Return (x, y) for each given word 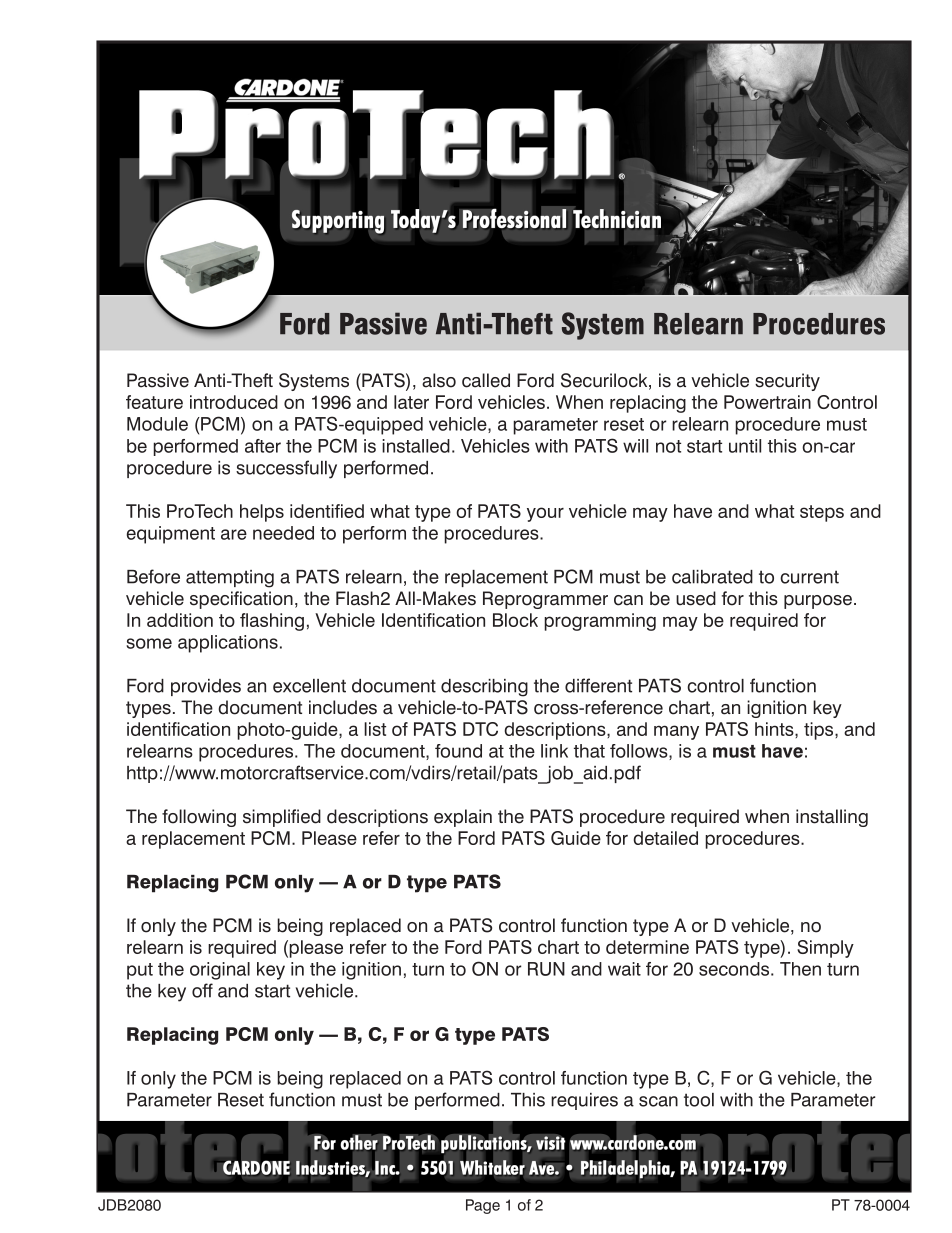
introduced (234, 402)
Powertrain (767, 402)
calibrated (712, 577)
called (486, 380)
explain (463, 818)
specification (241, 600)
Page (483, 1206)
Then (800, 969)
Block (515, 620)
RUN (546, 969)
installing (832, 818)
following (199, 818)
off (202, 990)
